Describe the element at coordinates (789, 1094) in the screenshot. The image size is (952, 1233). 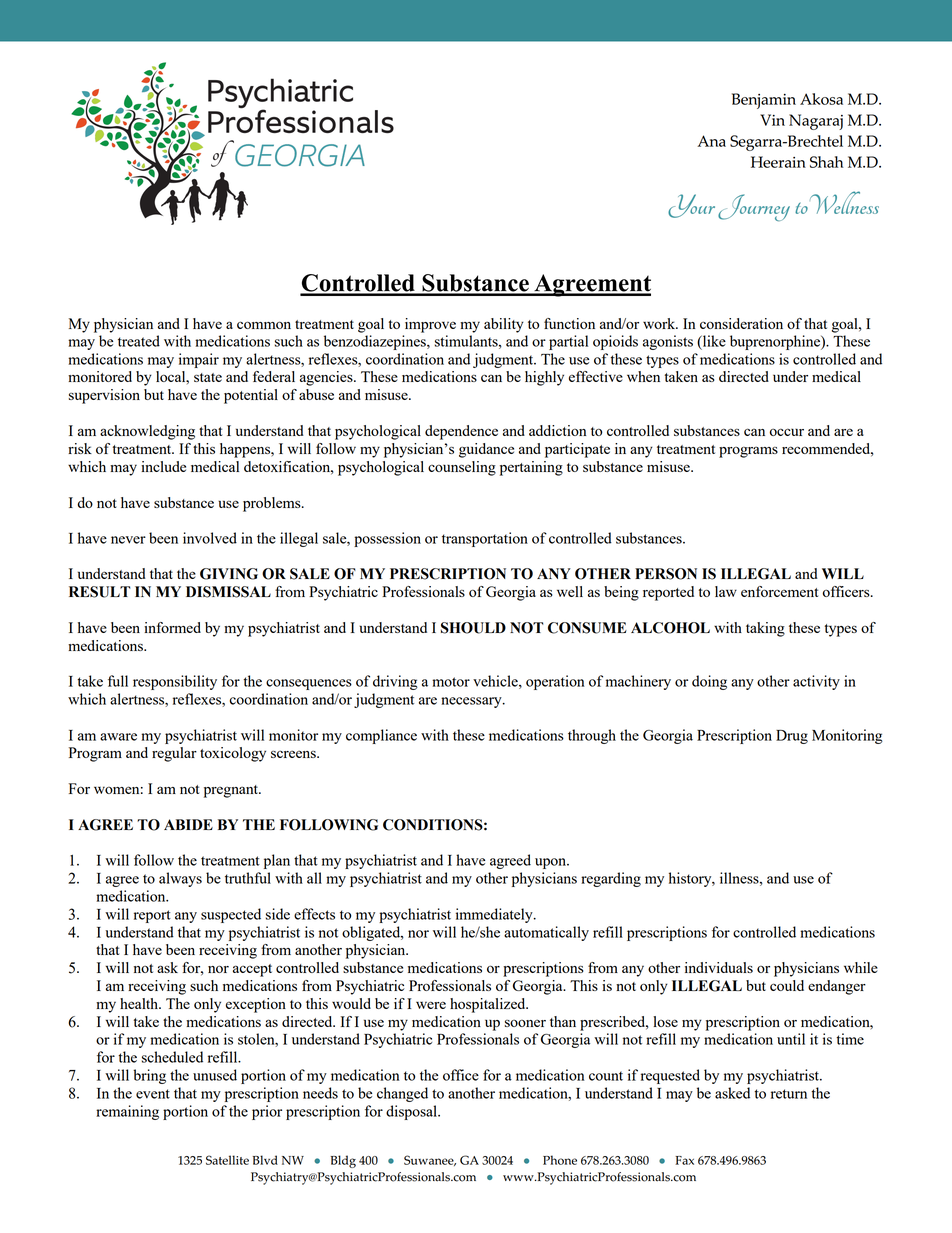
I see `return` at that location.
